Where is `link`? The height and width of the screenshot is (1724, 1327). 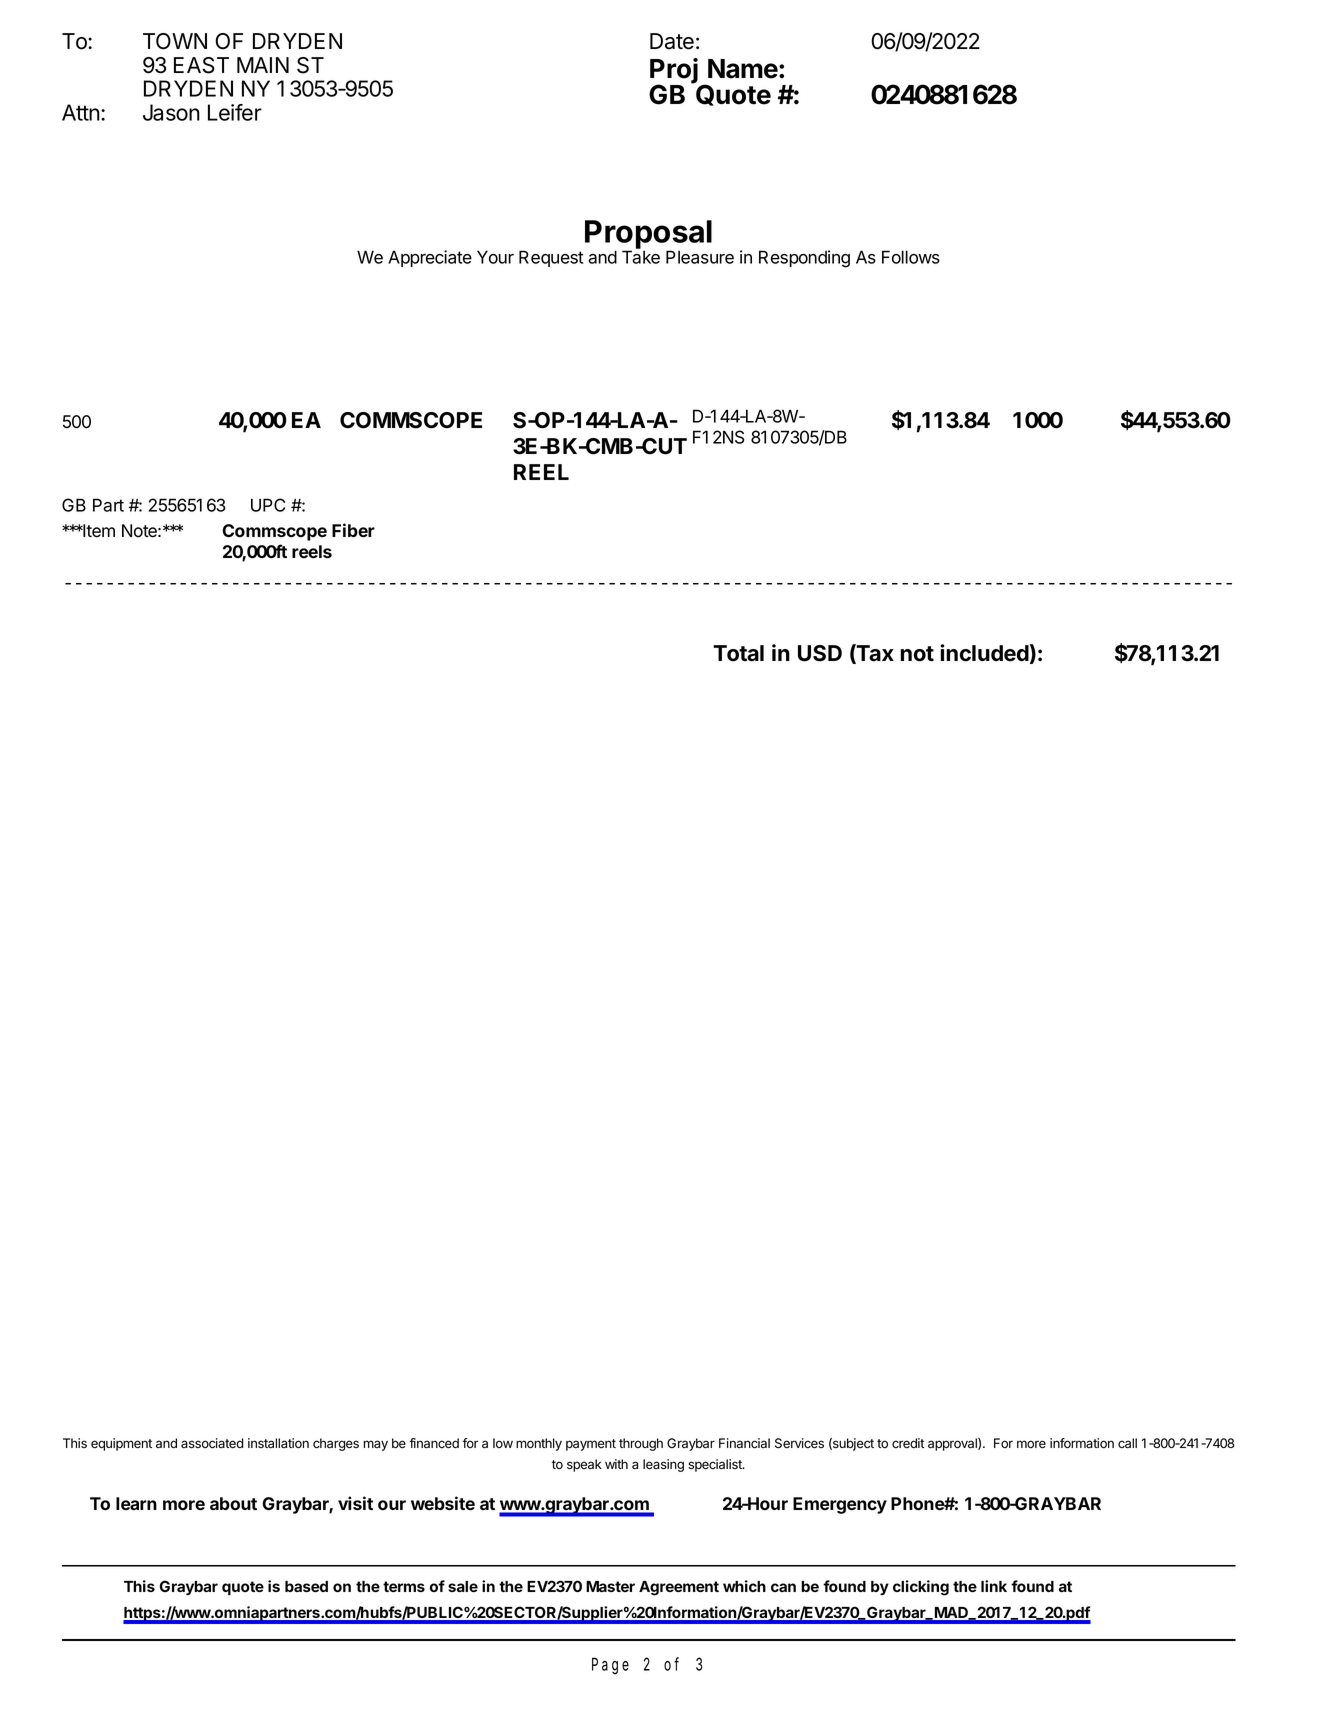
link is located at coordinates (994, 1586).
